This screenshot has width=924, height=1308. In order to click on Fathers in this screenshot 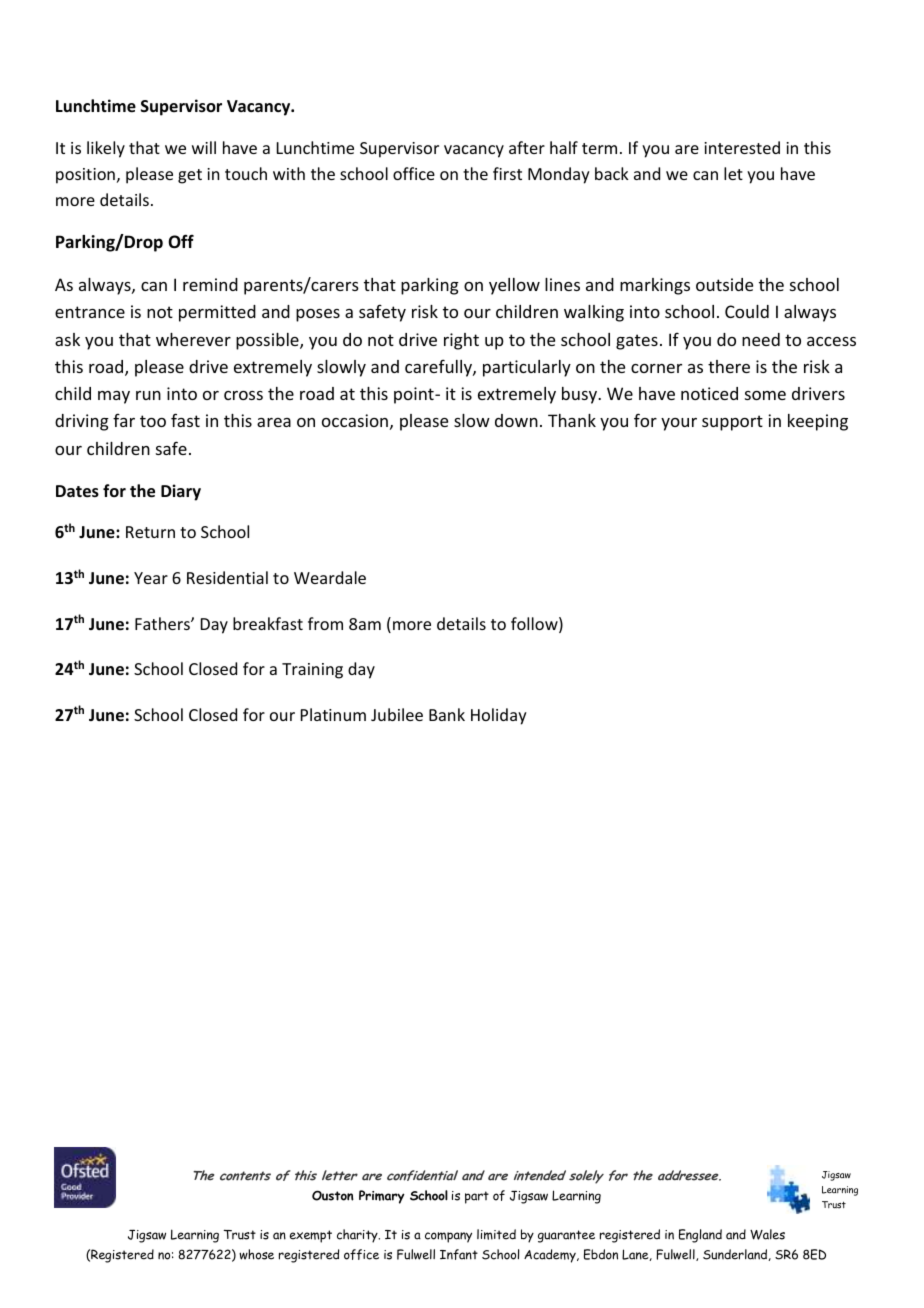, I will do `click(163, 623)`.
